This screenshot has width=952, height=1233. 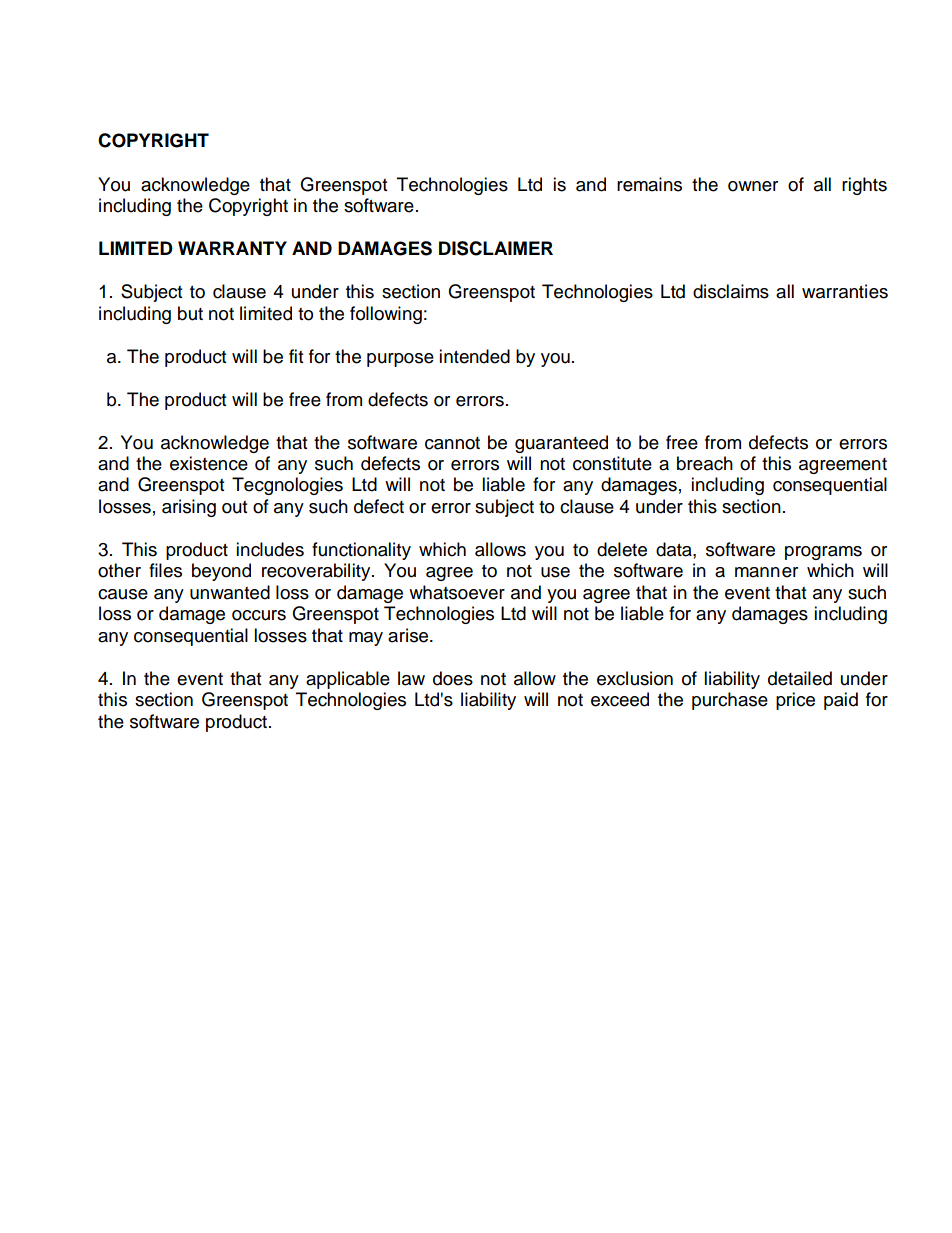 What do you see at coordinates (348, 680) in the screenshot?
I see `applicable` at bounding box center [348, 680].
